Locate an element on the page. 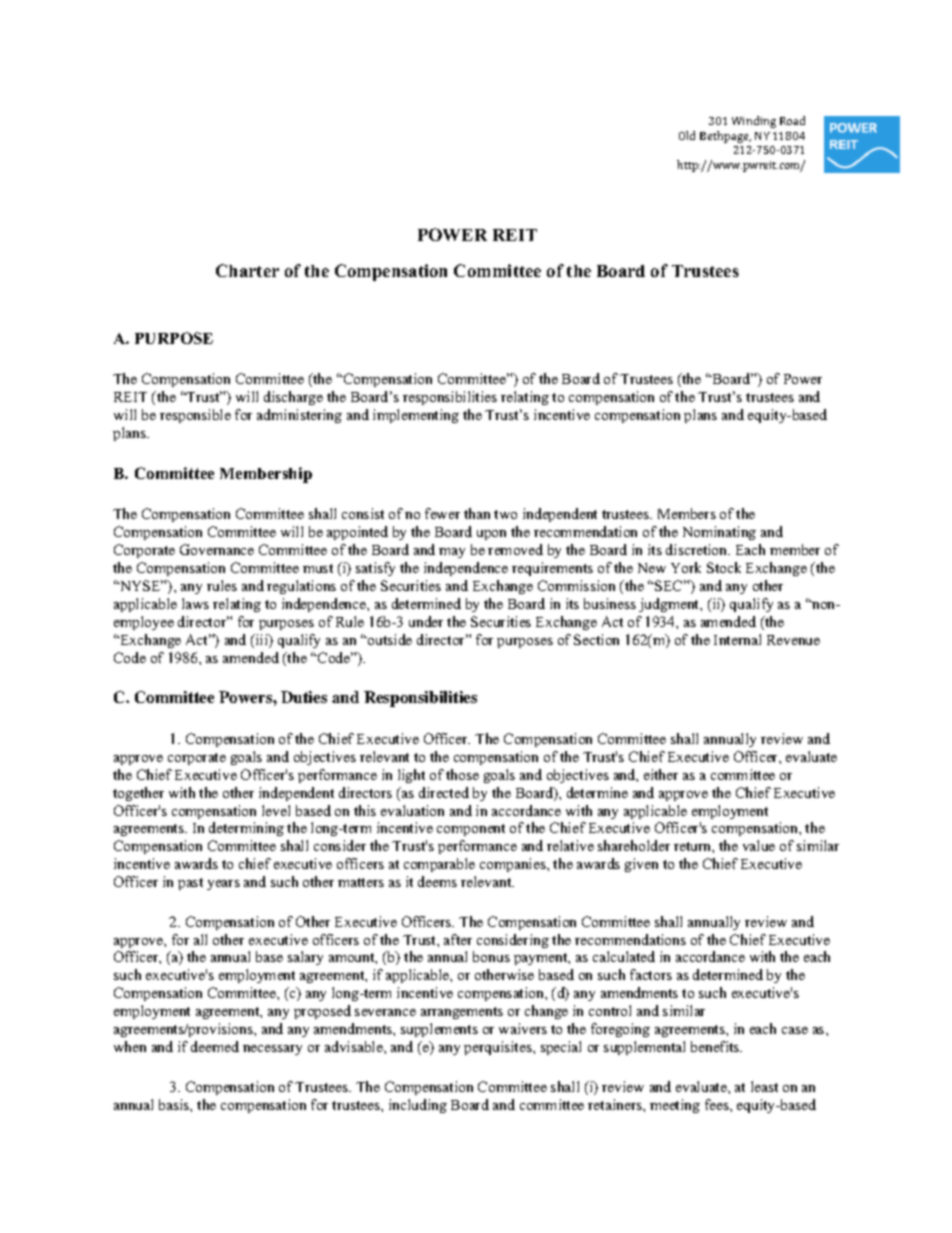  deemed is located at coordinates (215, 1046).
